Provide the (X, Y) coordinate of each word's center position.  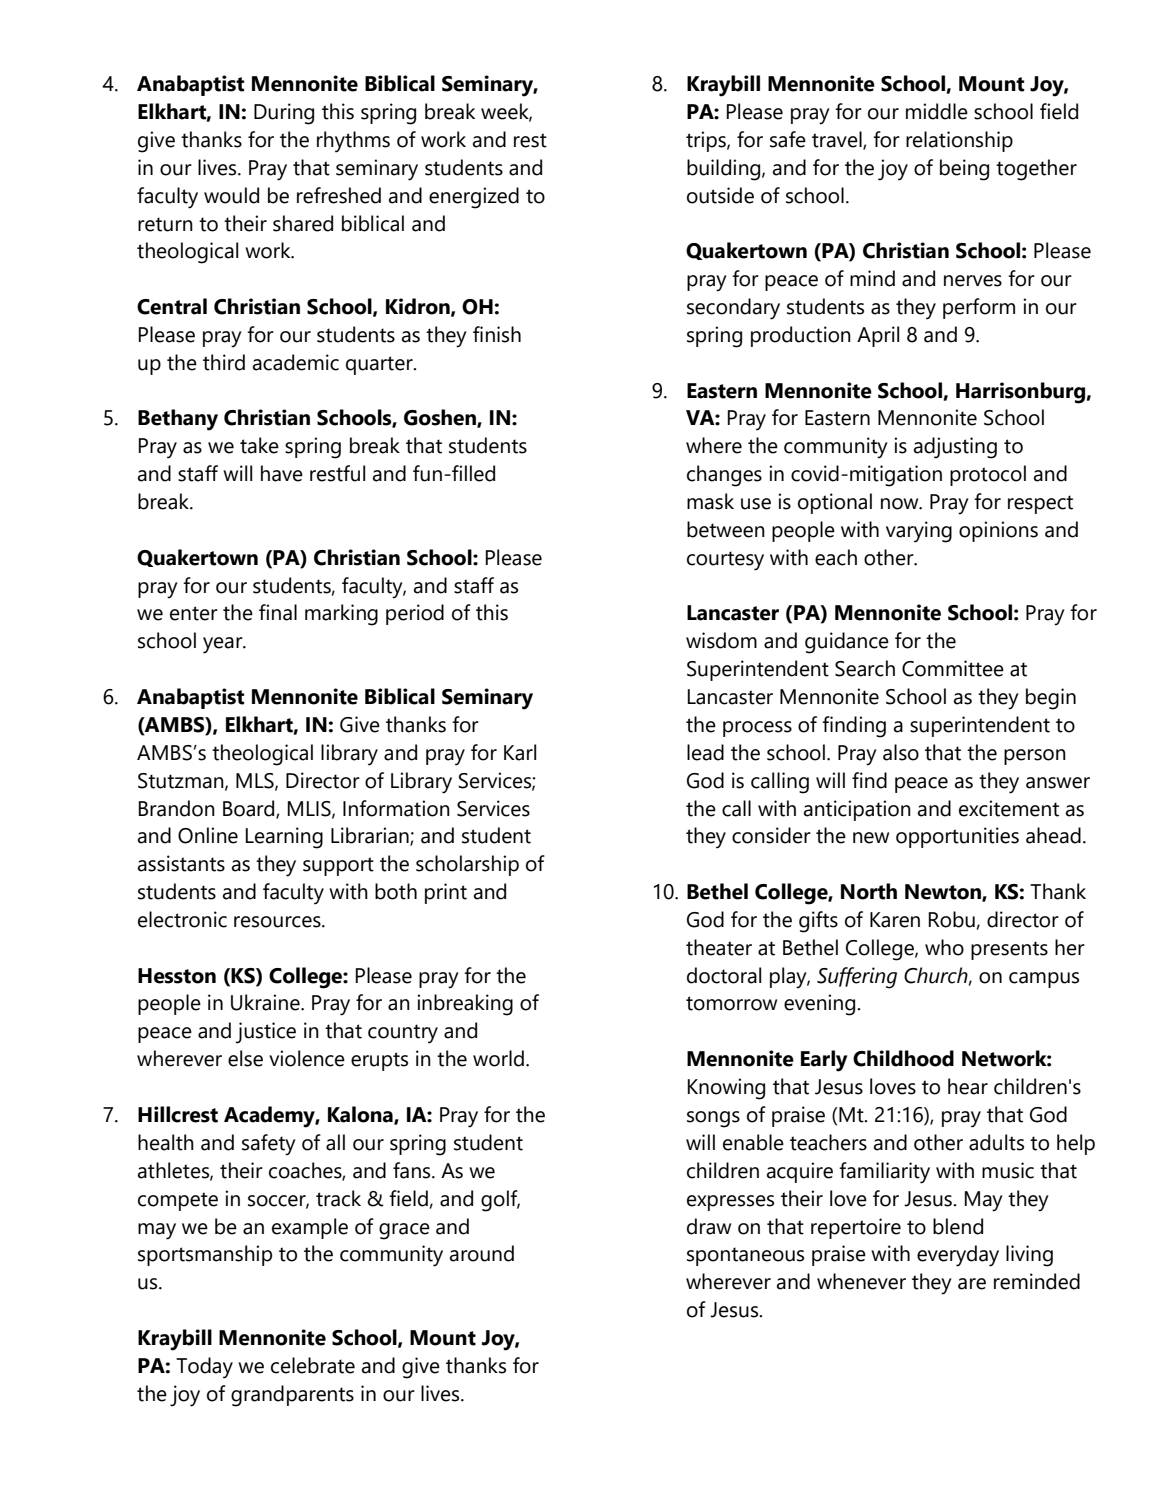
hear (968, 1086)
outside (720, 195)
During (284, 114)
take (259, 445)
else (245, 1058)
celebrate (313, 1365)
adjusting (955, 448)
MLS (256, 781)
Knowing (726, 1089)
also (901, 752)
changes (724, 476)
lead (705, 752)
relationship (959, 141)
